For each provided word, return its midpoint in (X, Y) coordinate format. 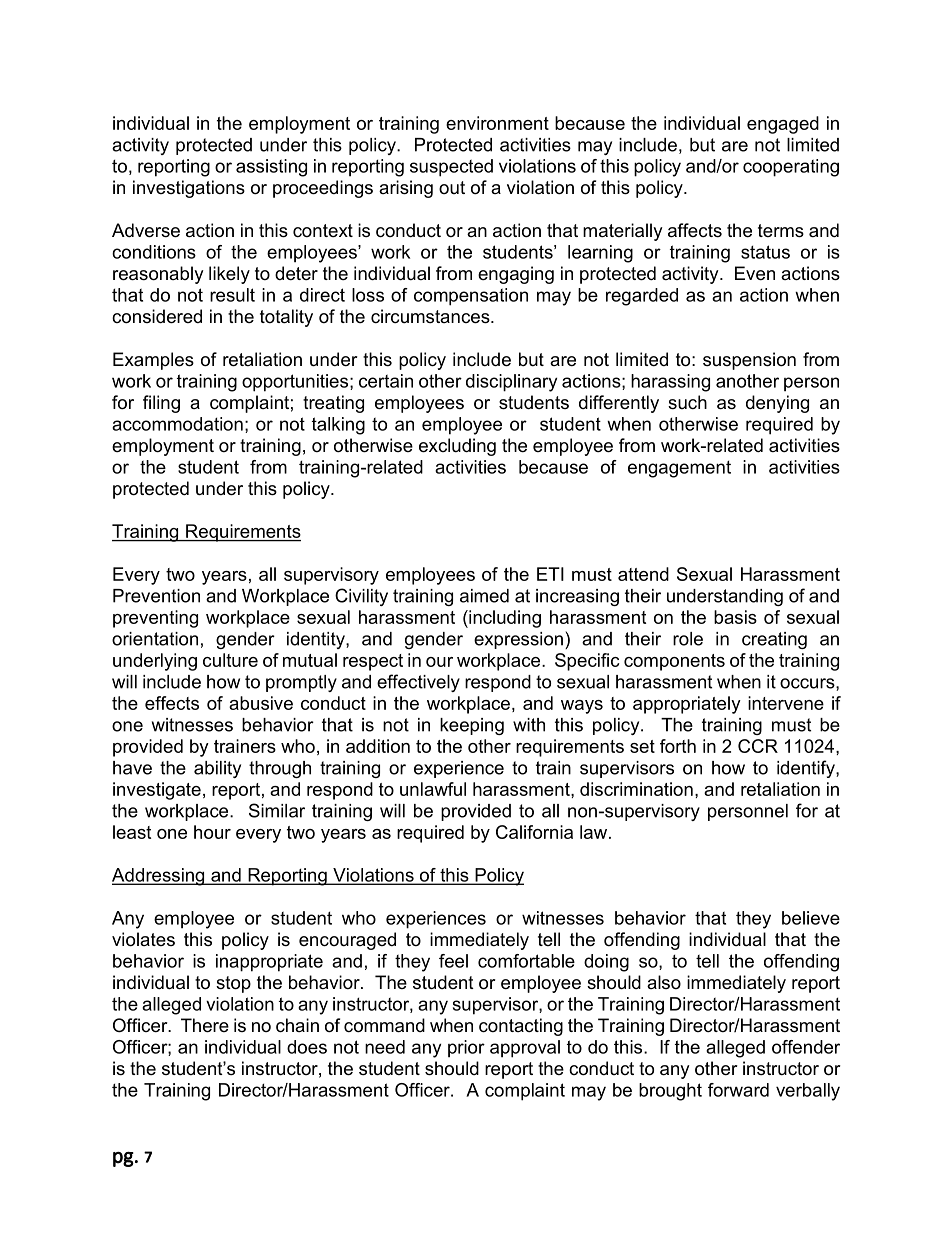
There (205, 1025)
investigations (189, 189)
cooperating (791, 168)
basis (735, 617)
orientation (155, 639)
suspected (451, 168)
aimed (484, 596)
